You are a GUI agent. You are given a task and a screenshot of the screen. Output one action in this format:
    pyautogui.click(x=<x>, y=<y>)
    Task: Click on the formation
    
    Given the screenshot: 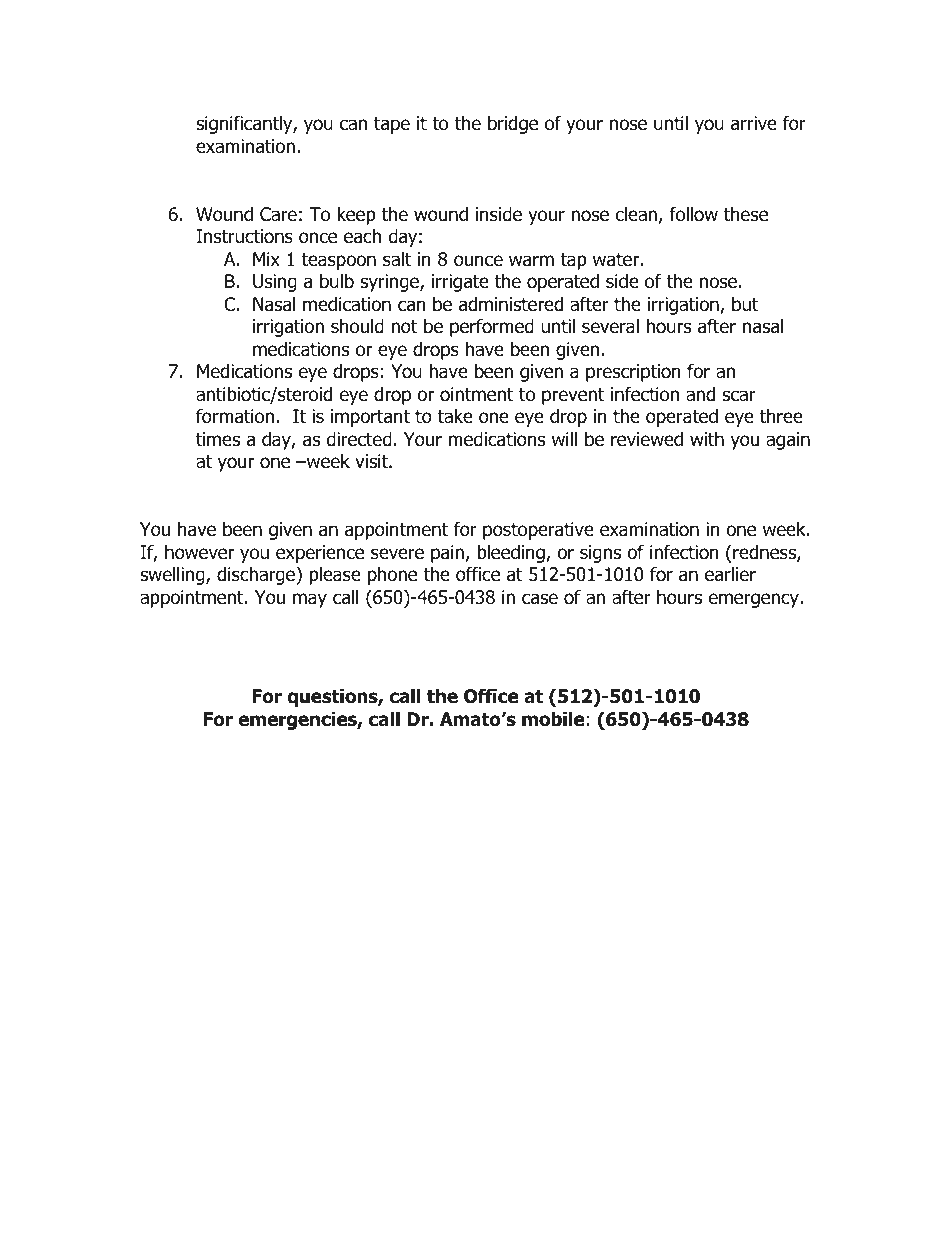 What is the action you would take?
    pyautogui.click(x=235, y=416)
